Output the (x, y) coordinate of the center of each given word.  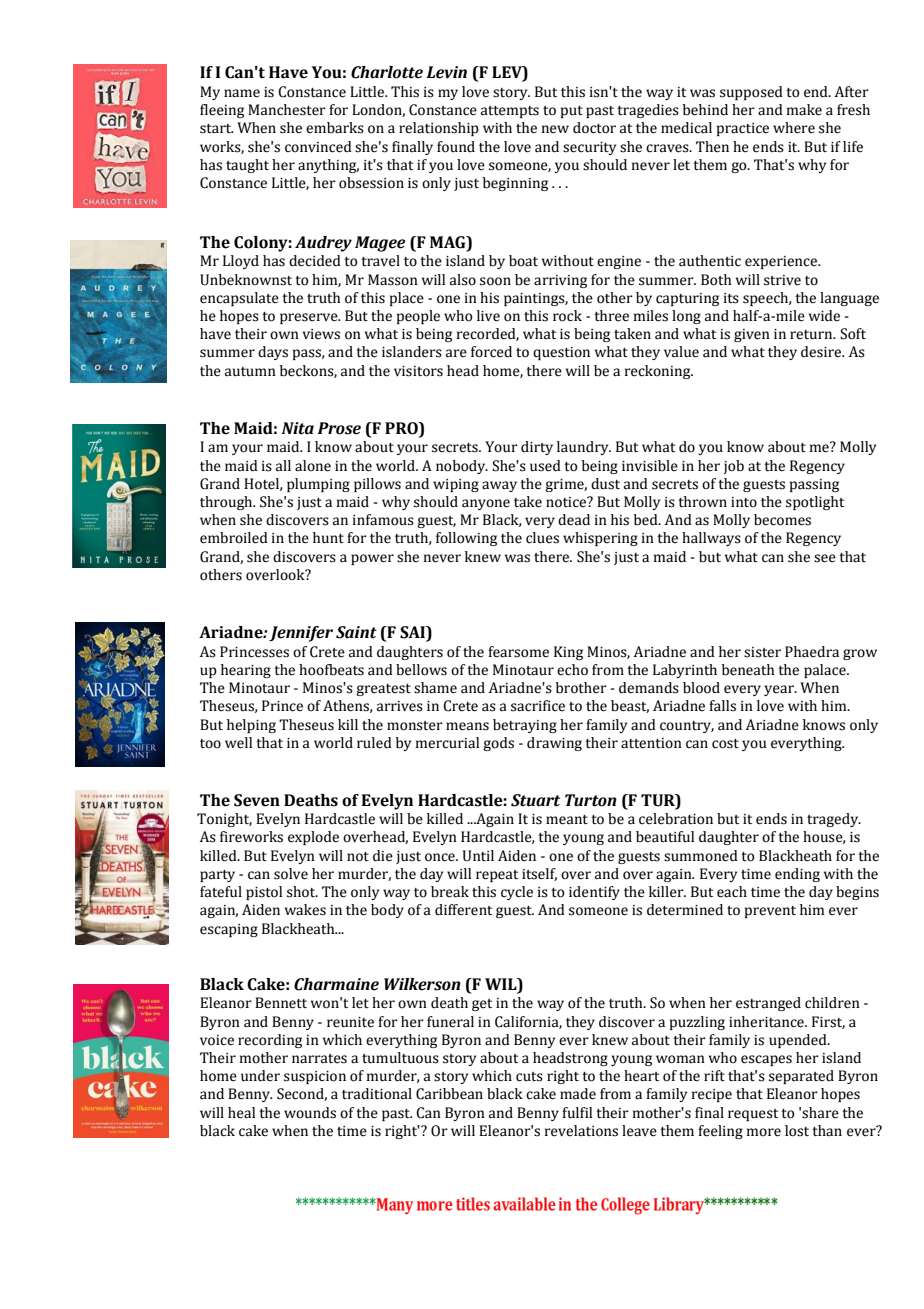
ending (797, 875)
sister (762, 652)
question (561, 353)
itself (539, 874)
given (752, 335)
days (273, 353)
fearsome (518, 652)
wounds (310, 1113)
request (753, 1115)
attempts (510, 112)
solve (291, 874)
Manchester (287, 110)
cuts (529, 1077)
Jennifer (301, 634)
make (804, 110)
